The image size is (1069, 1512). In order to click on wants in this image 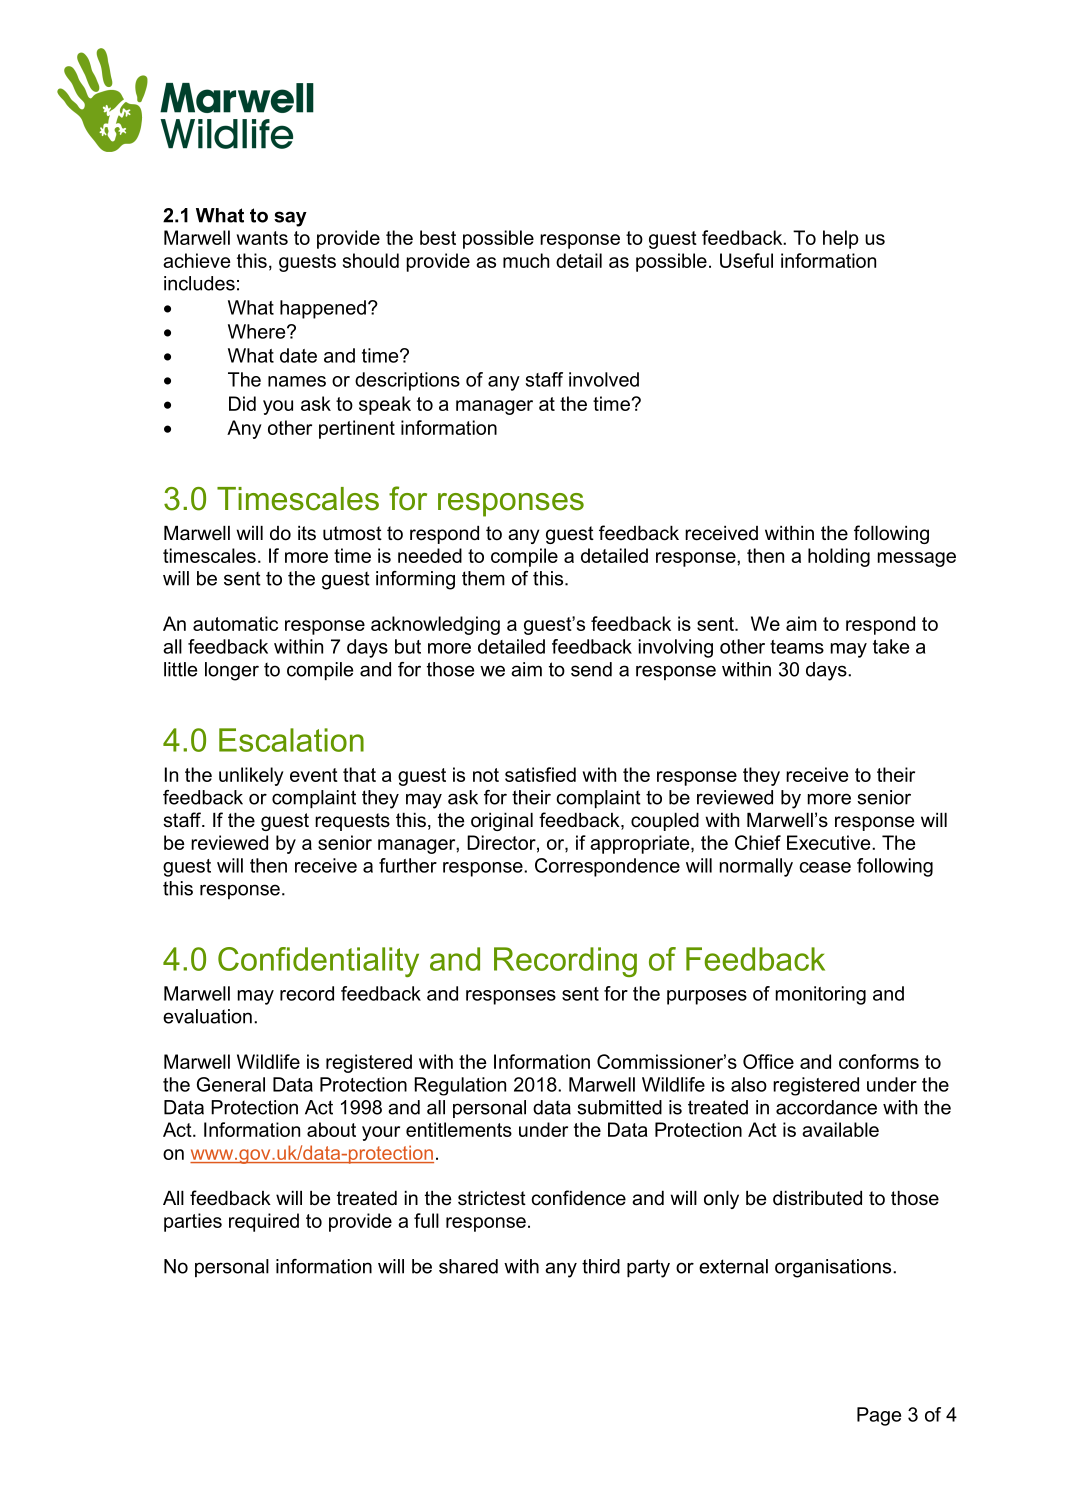, I will do `click(262, 238)`.
